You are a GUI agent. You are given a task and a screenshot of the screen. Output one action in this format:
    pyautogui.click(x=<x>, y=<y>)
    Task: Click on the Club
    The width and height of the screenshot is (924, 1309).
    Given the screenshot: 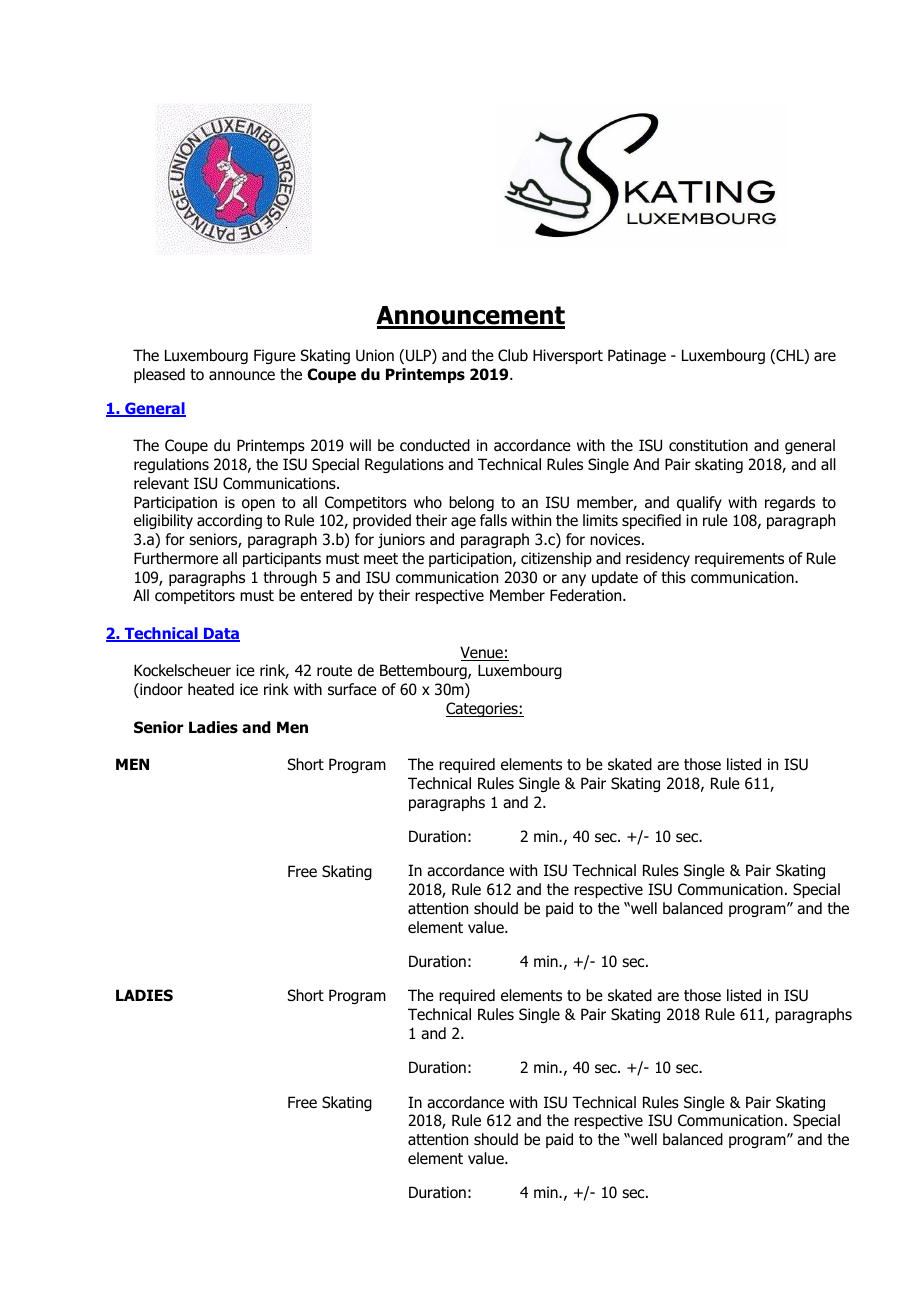 What is the action you would take?
    pyautogui.click(x=513, y=355)
